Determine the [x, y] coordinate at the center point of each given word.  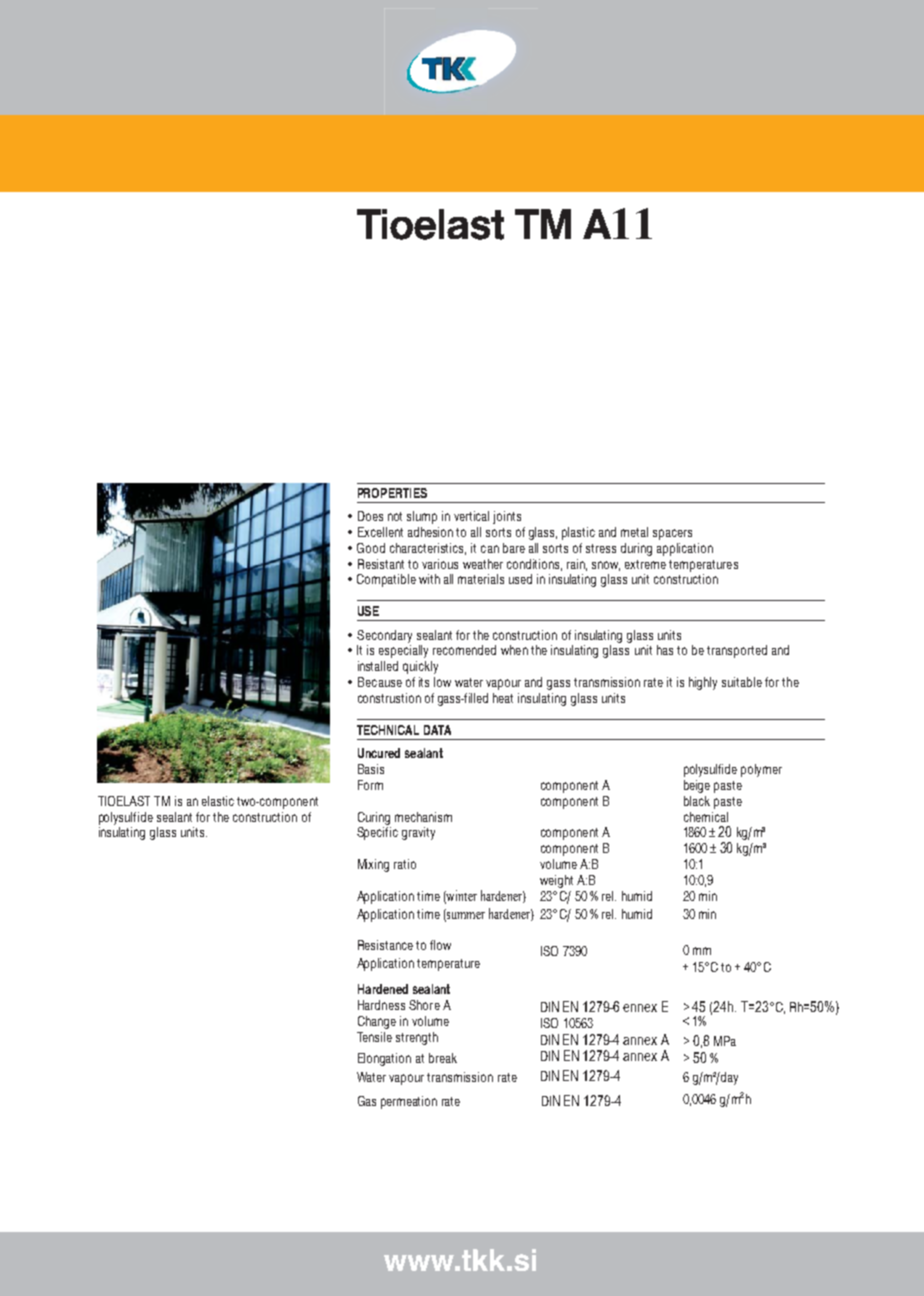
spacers [672, 534]
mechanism [423, 817]
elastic [218, 801]
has [665, 650]
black [697, 801]
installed [378, 666]
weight [556, 881]
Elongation [384, 1059]
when [514, 650]
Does [370, 516]
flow [440, 945]
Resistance [385, 945]
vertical [471, 516]
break [443, 1058]
